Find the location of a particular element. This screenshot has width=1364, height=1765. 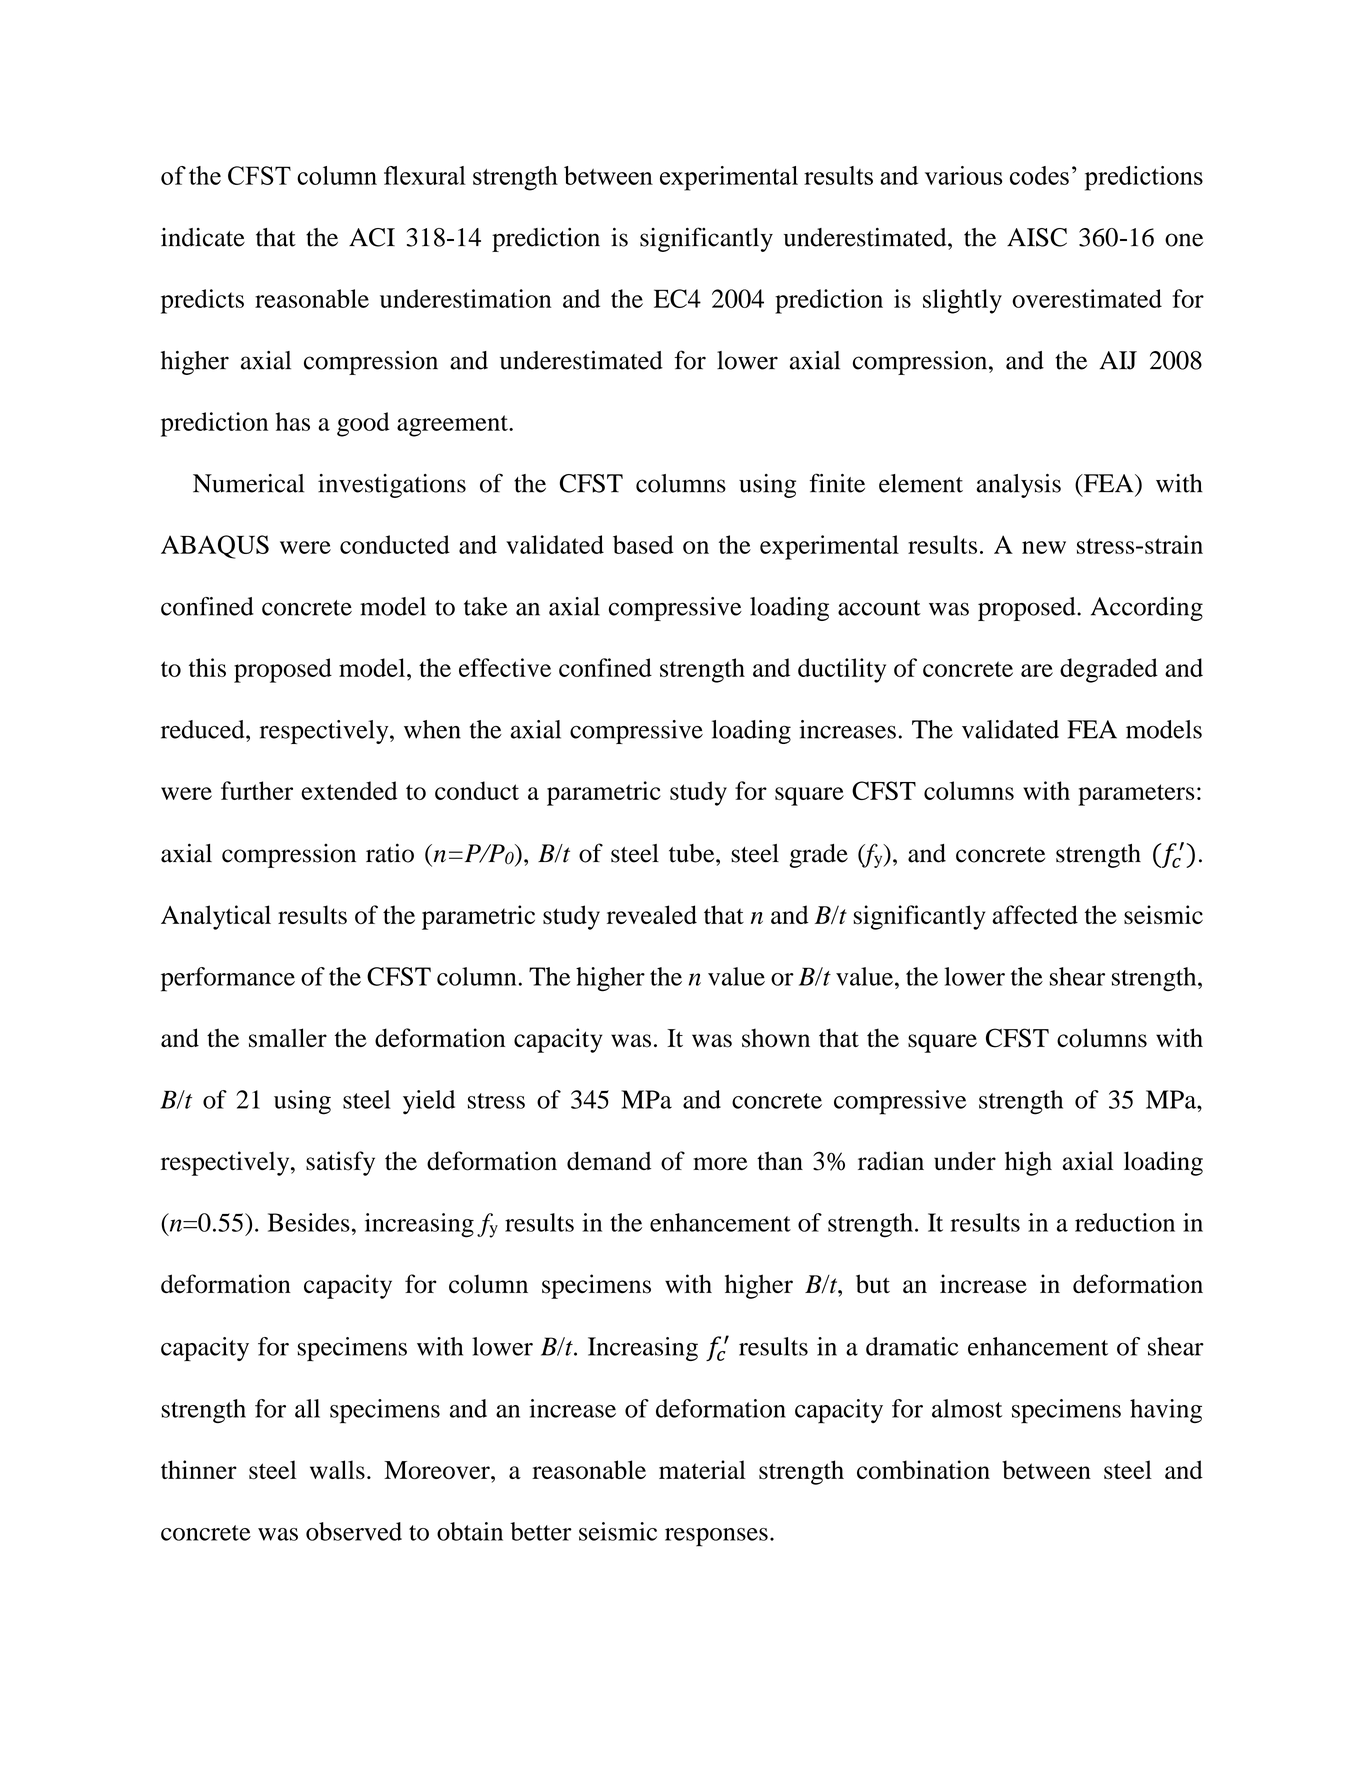

based is located at coordinates (643, 544).
